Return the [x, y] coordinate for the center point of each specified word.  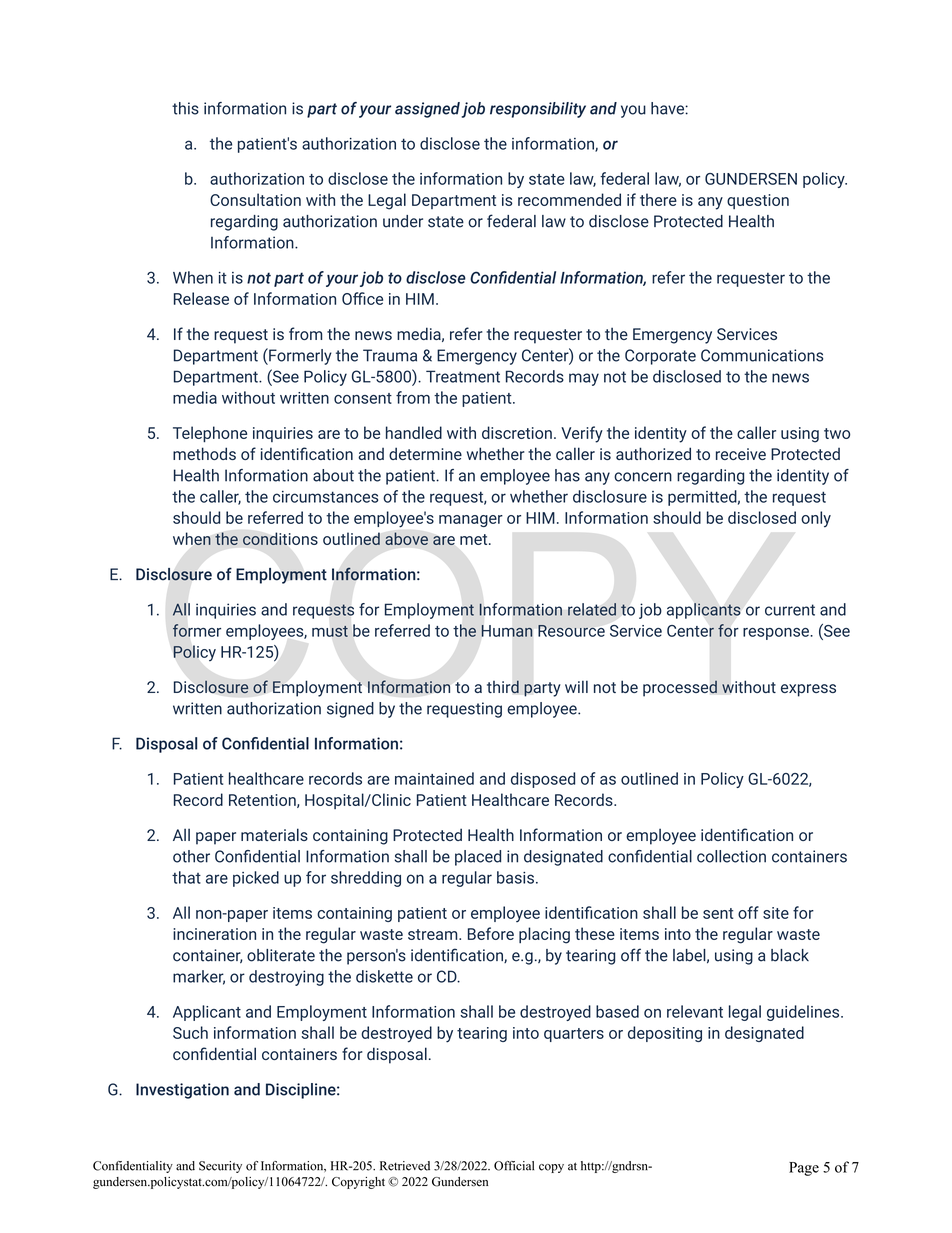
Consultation [255, 199]
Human [507, 631]
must [330, 631]
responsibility [538, 110]
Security [220, 1167]
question [758, 201]
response [777, 634]
